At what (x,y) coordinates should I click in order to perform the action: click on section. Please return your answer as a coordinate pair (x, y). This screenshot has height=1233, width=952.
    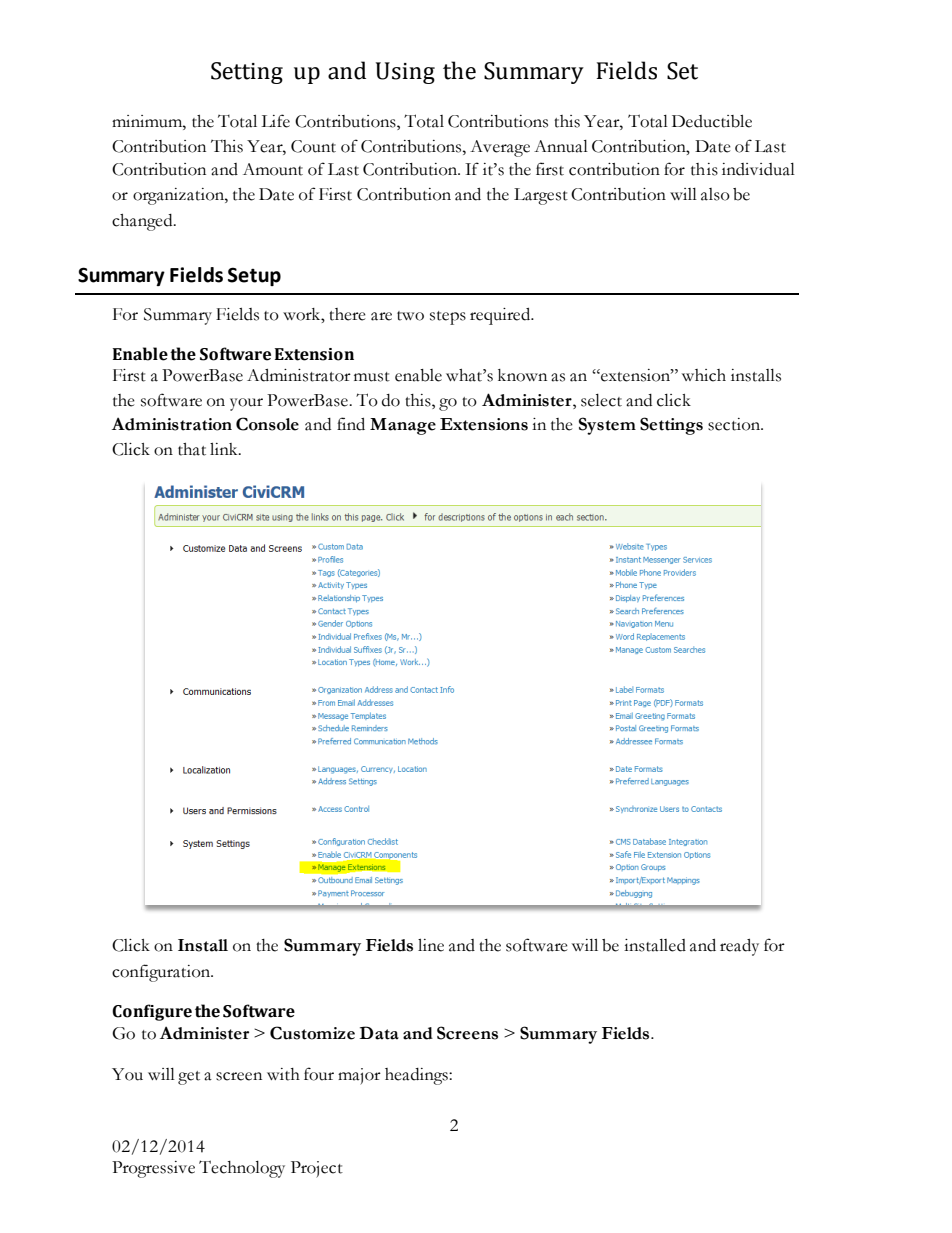
    Looking at the image, I should click on (735, 424).
